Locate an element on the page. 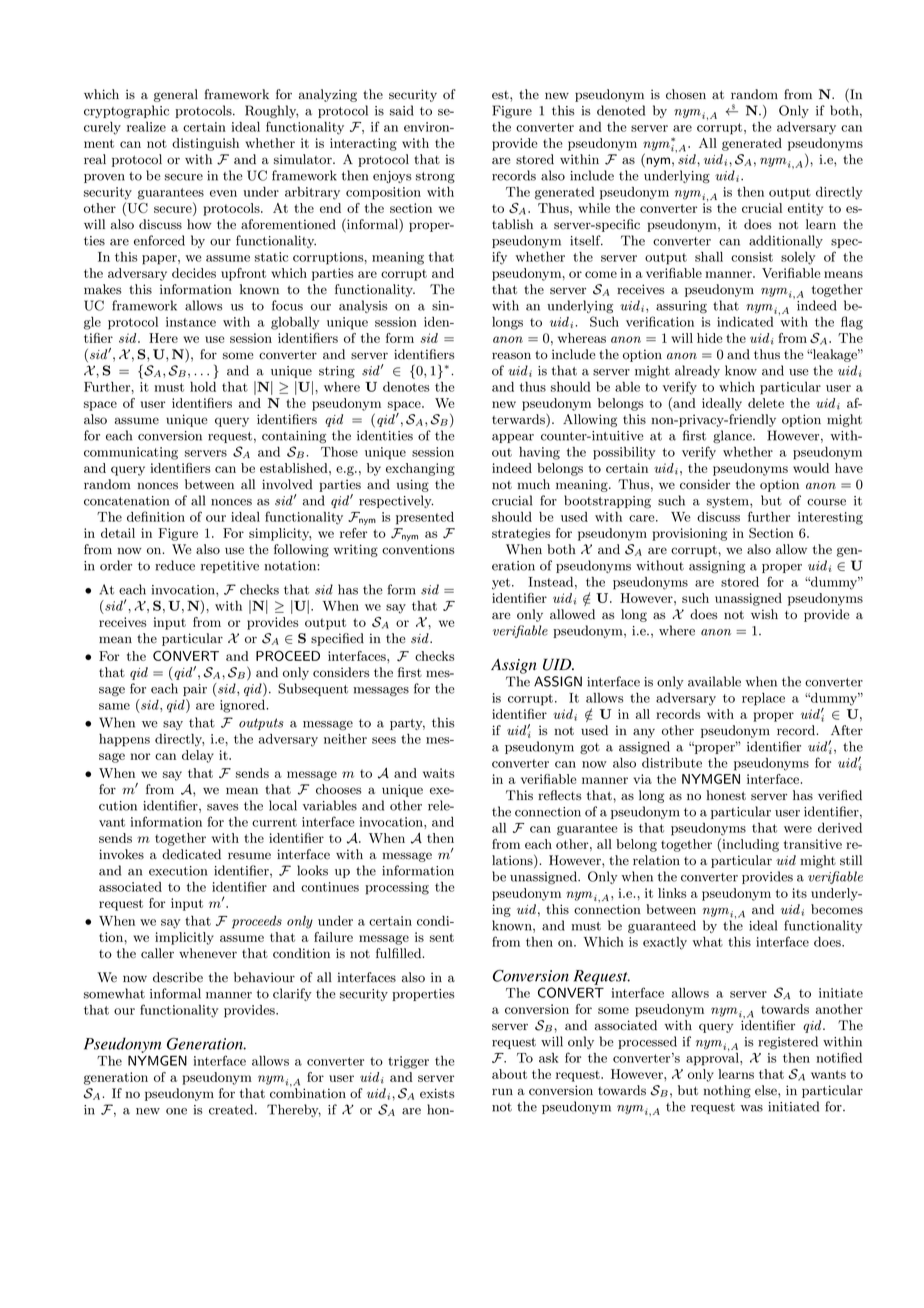 The height and width of the page is (1308, 924). communicating is located at coordinates (131, 453).
